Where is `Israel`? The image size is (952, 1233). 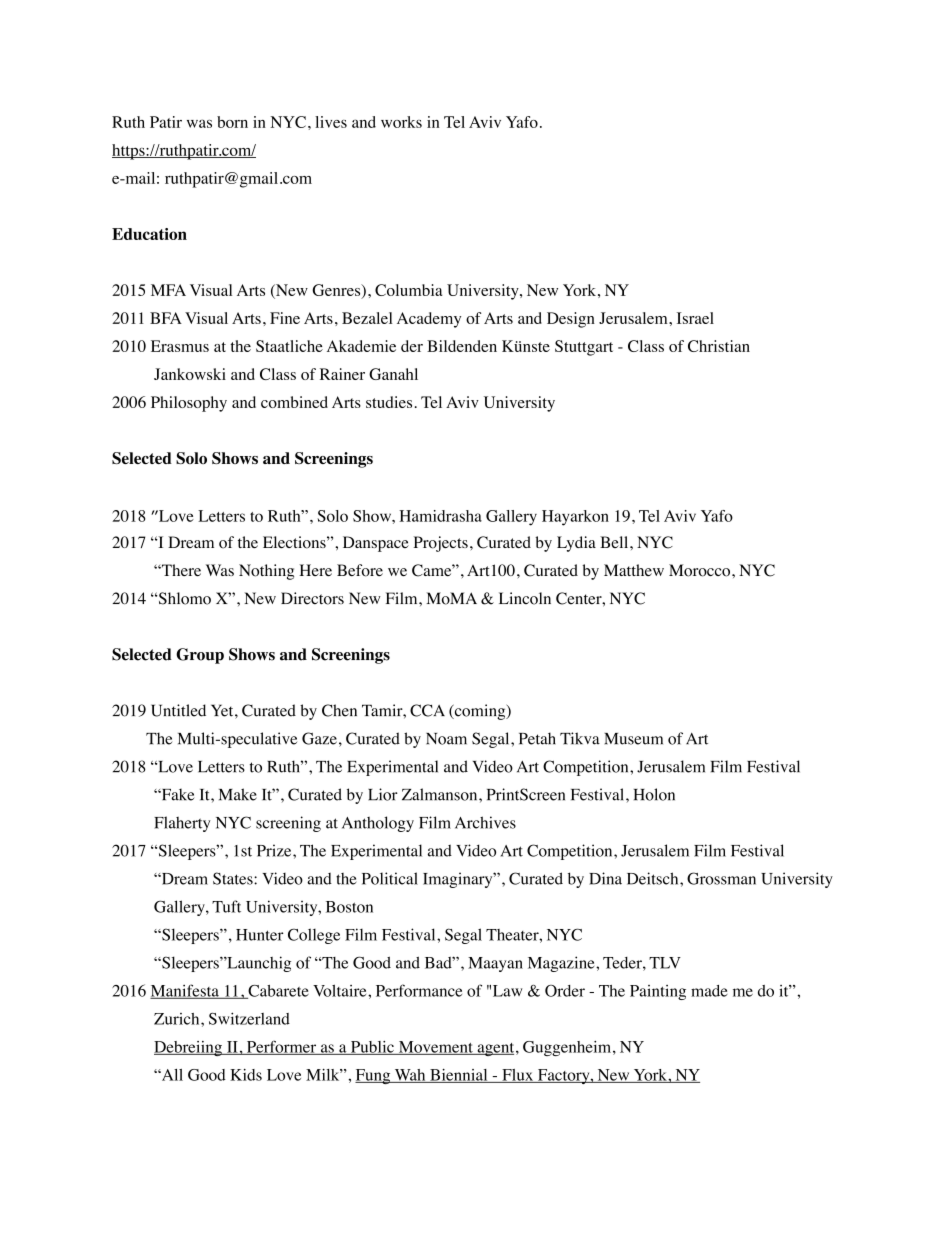 Israel is located at coordinates (695, 318).
